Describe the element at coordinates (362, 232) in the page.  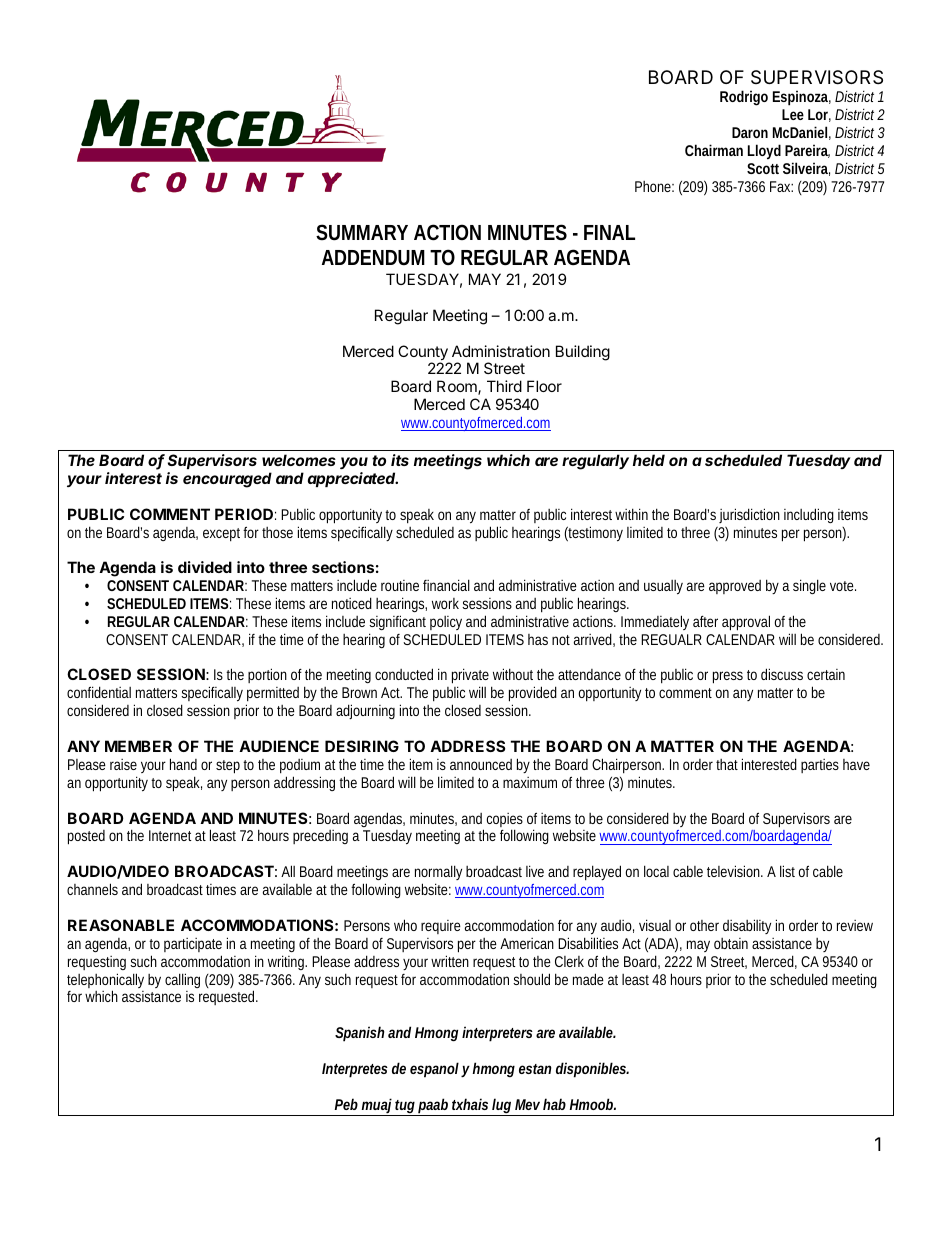
I see `SUMMARY` at that location.
